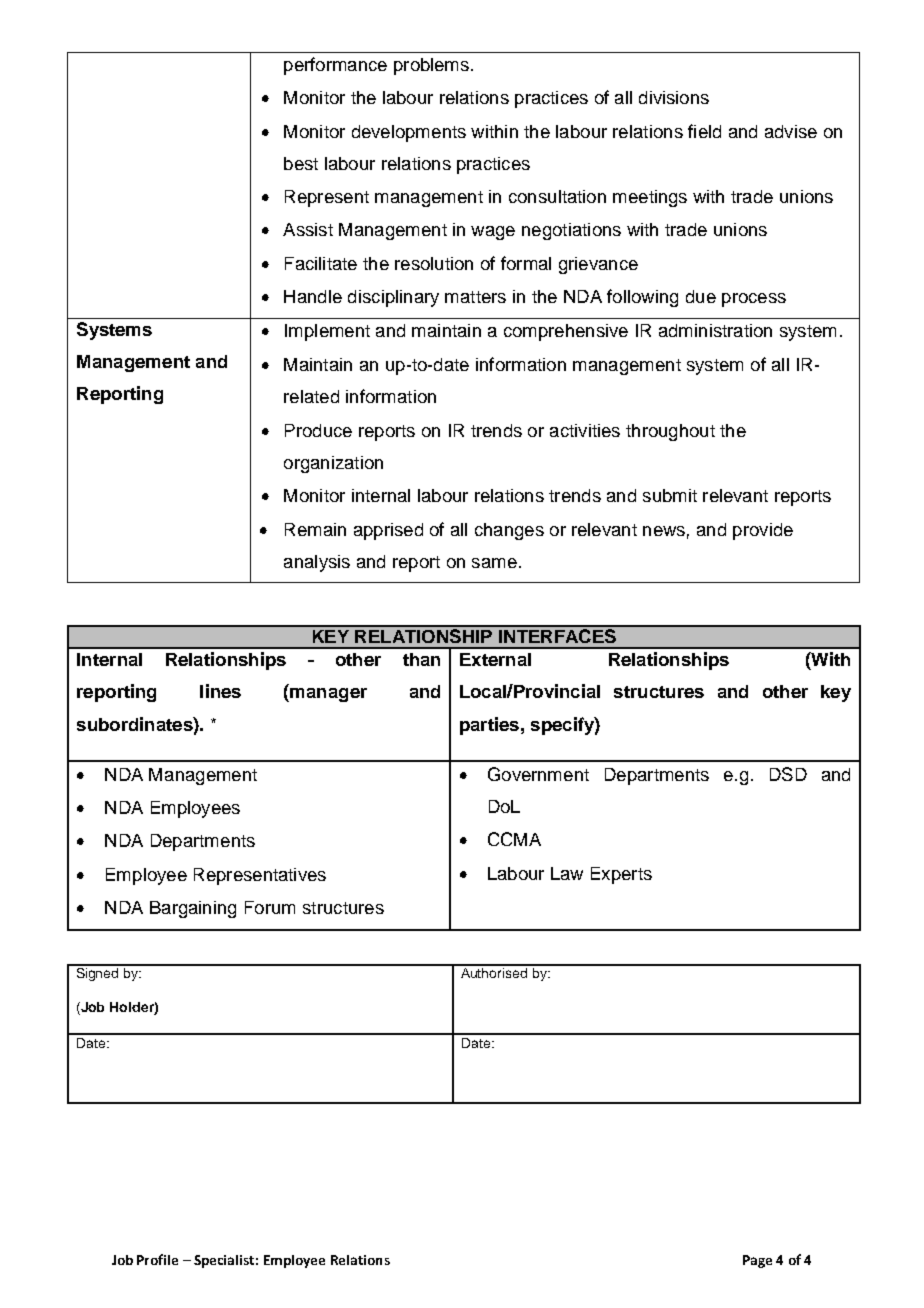  What do you see at coordinates (220, 691) in the document?
I see `lines` at bounding box center [220, 691].
